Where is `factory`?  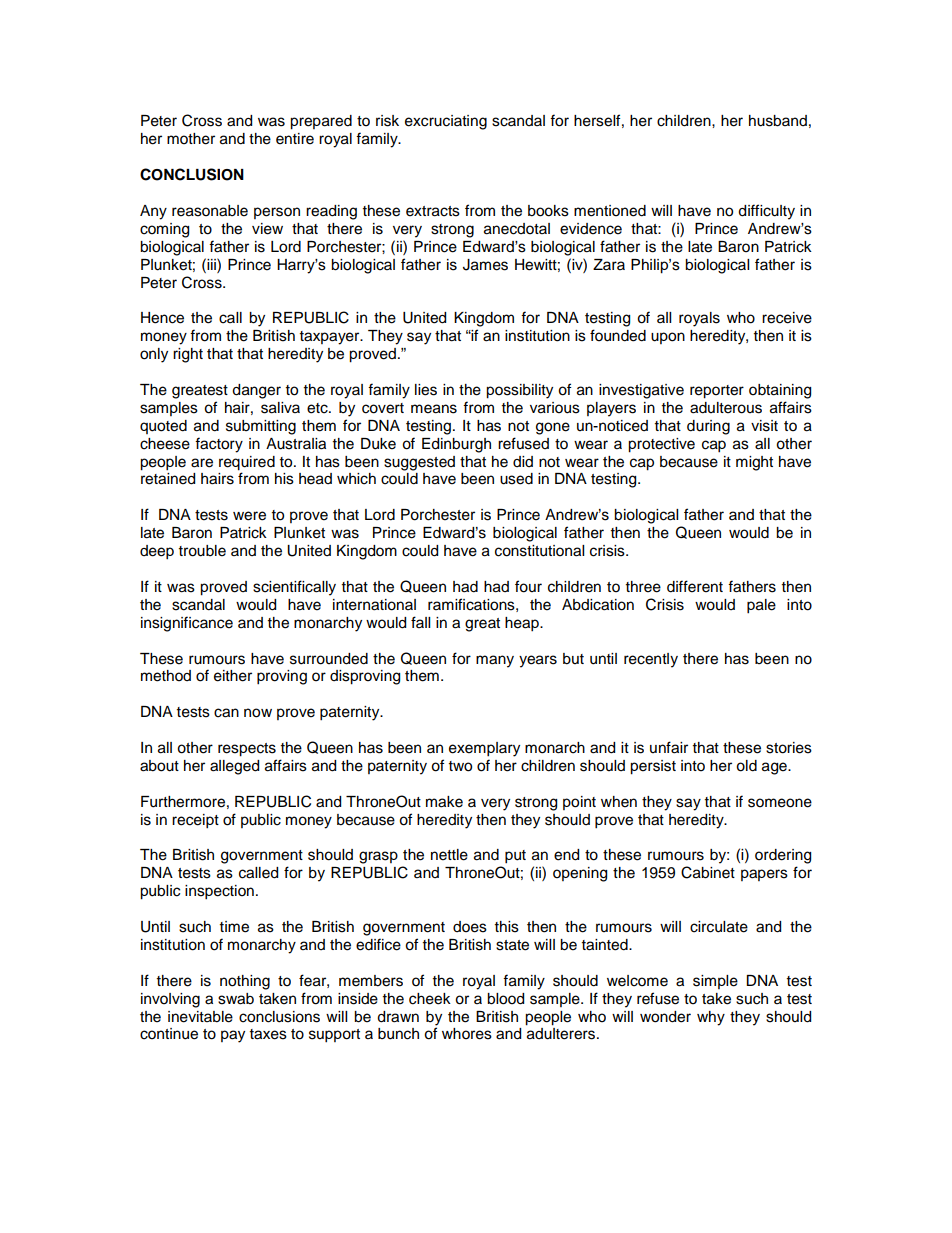
factory is located at coordinates (219, 445).
